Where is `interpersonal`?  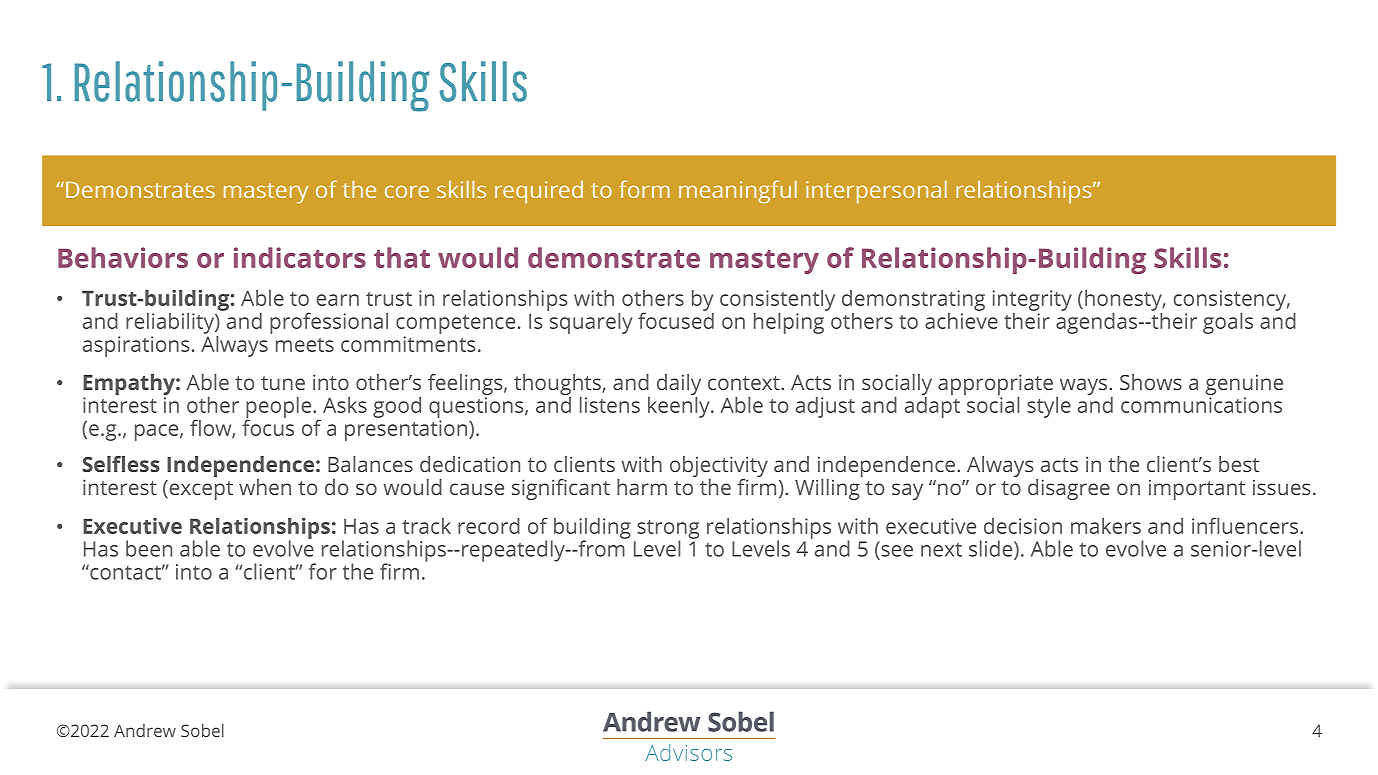
interpersonal is located at coordinates (876, 192).
